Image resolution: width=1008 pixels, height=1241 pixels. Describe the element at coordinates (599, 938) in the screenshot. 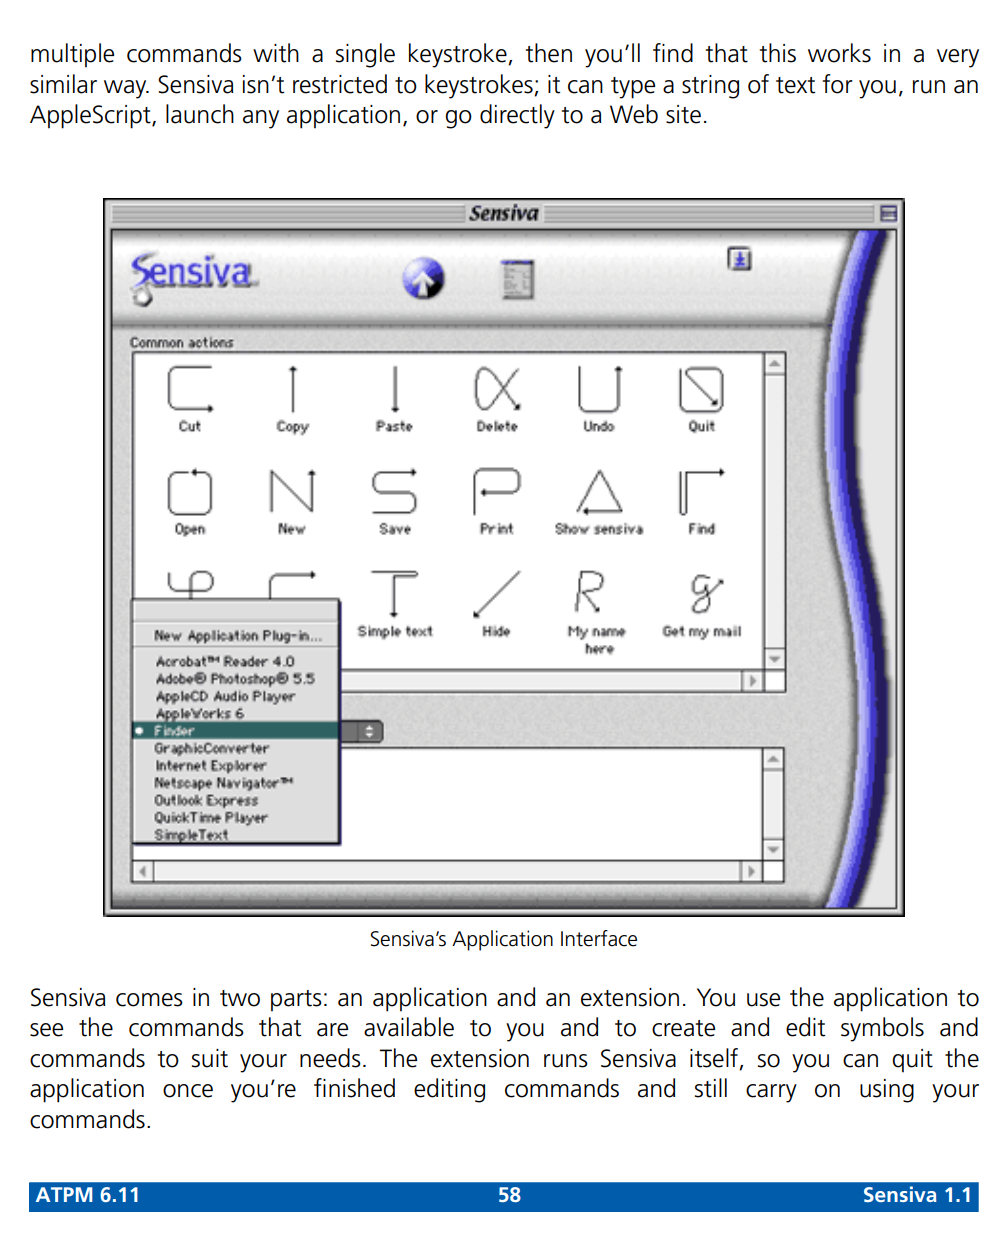

I see `Interface` at that location.
